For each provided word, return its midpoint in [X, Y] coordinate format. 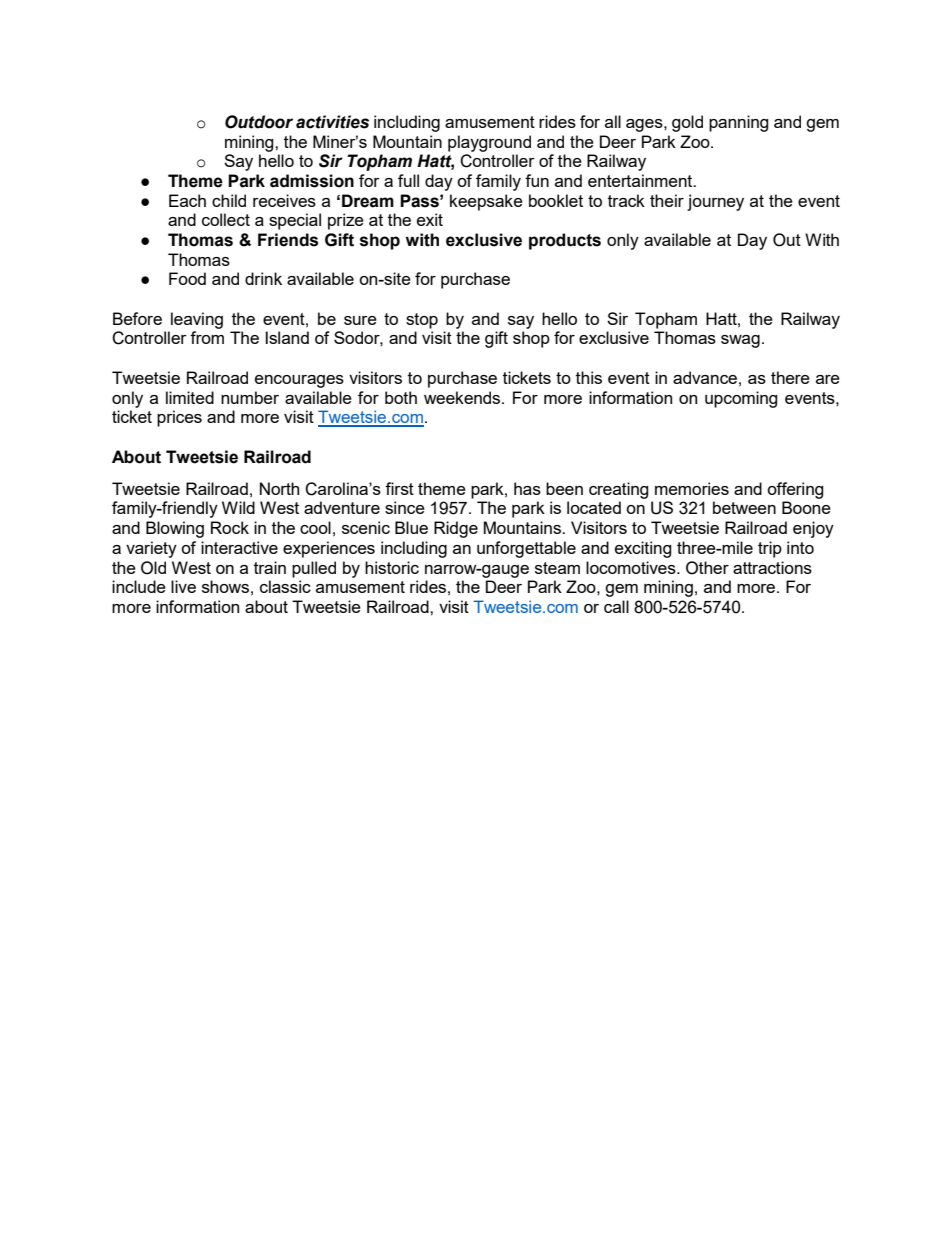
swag [740, 341]
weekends [463, 397]
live [183, 586]
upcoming [741, 399]
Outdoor [259, 122]
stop [422, 321]
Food [187, 278]
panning [739, 123]
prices [179, 418]
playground [489, 143]
